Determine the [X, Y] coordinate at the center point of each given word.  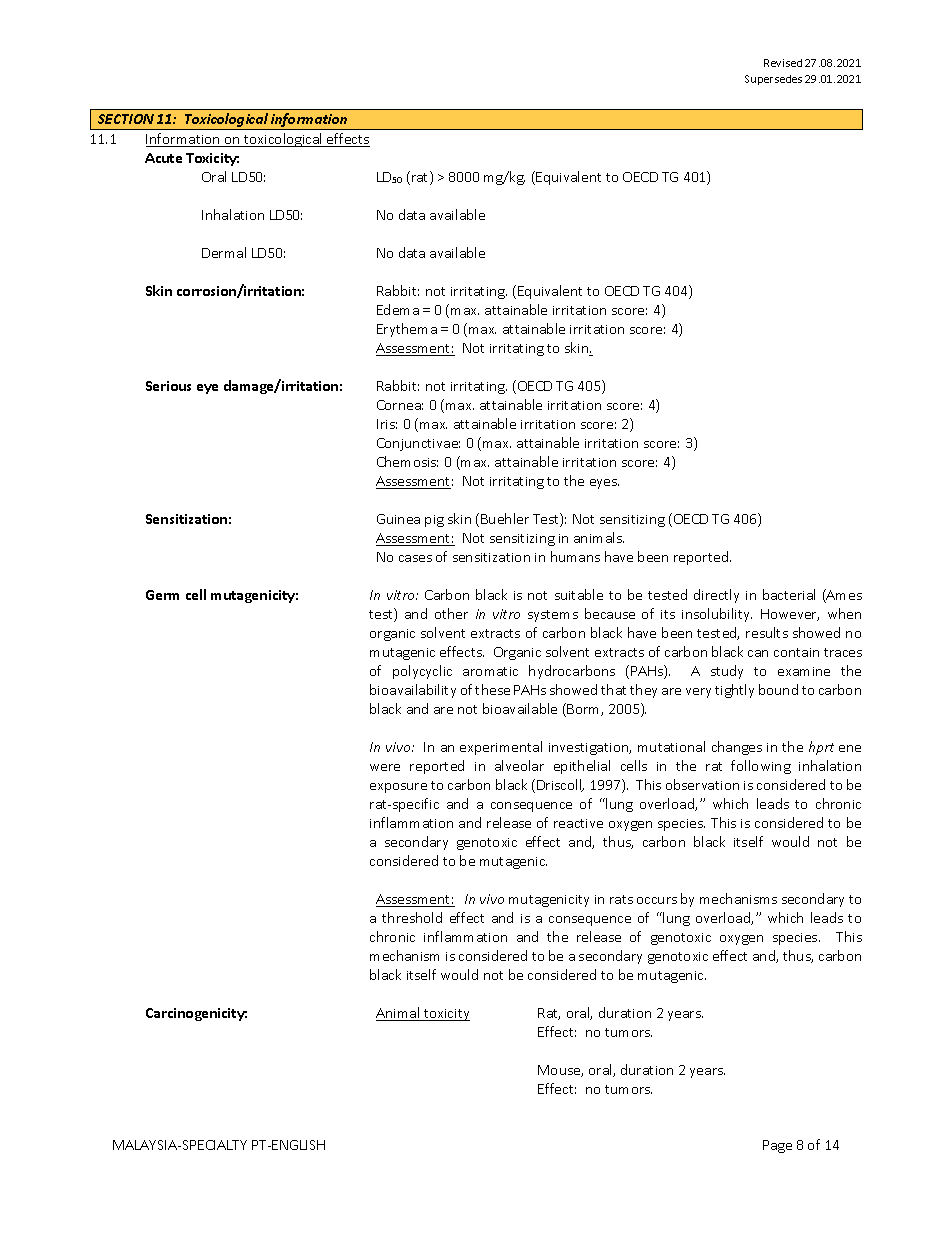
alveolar [519, 765]
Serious [168, 386]
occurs [657, 900]
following [761, 767]
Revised [783, 63]
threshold [412, 917]
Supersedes [773, 80]
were [385, 767]
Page [777, 1146]
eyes [604, 484]
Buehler [505, 518]
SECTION [126, 119]
